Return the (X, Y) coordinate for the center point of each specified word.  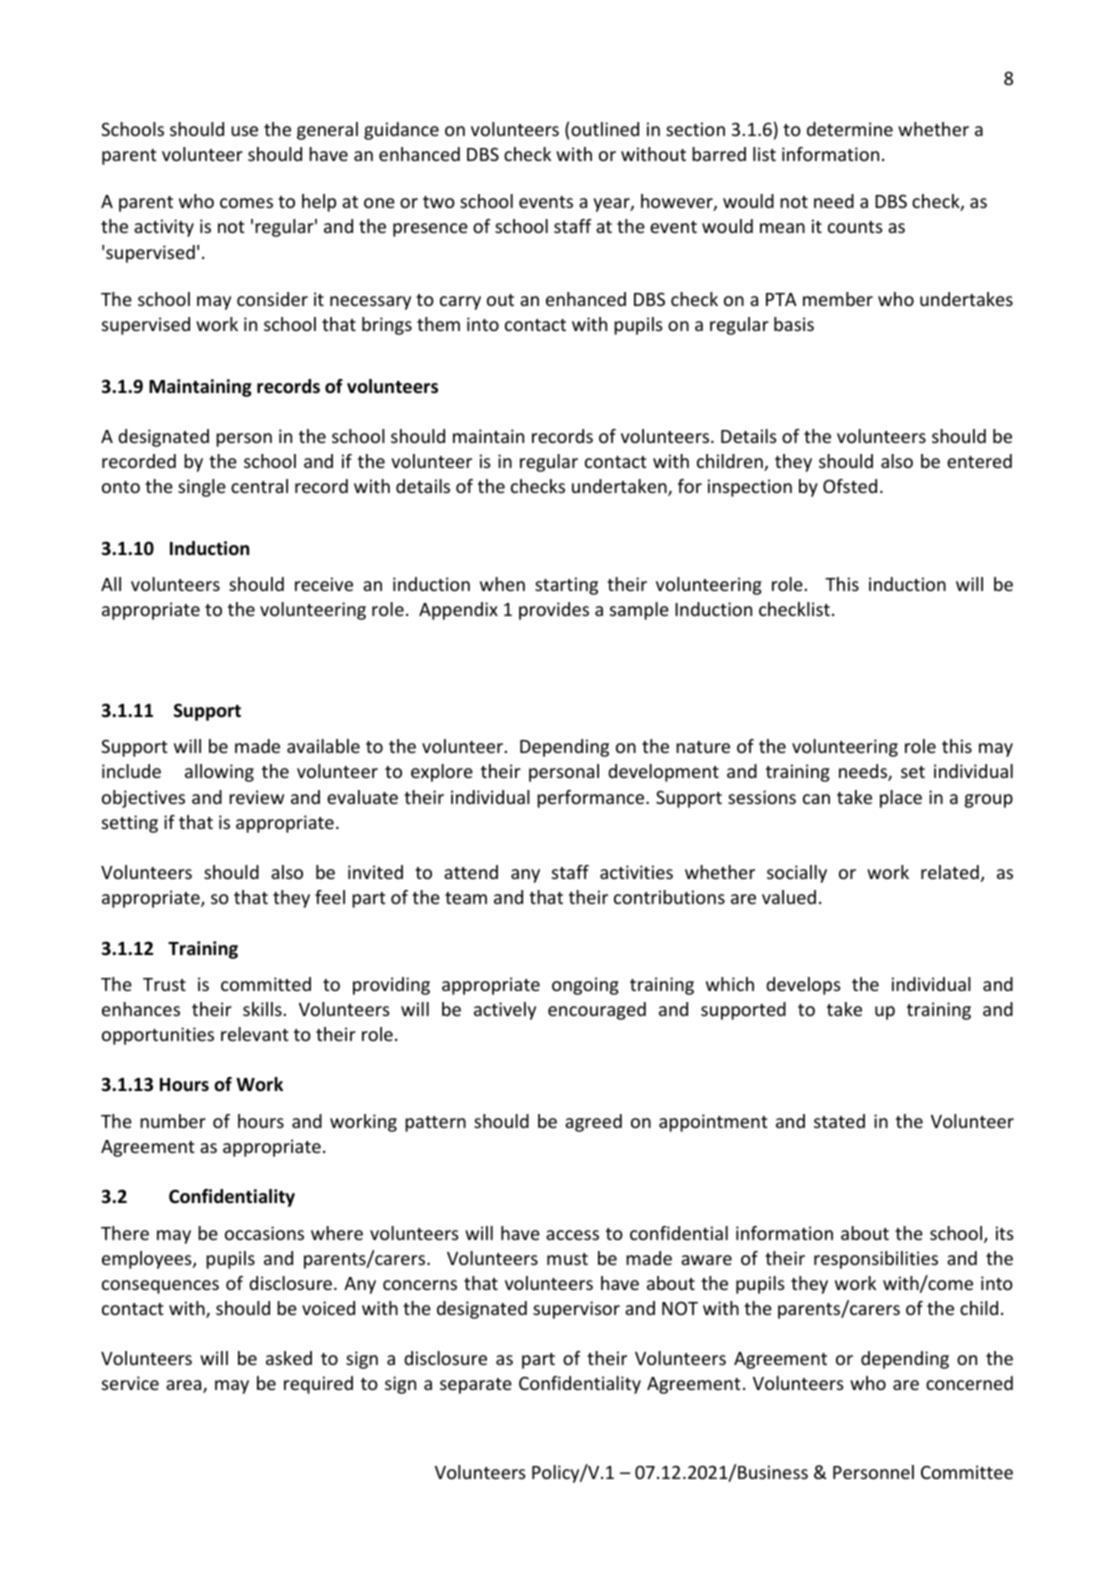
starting (566, 586)
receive (324, 584)
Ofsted (850, 486)
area (185, 1386)
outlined (605, 129)
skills (262, 1009)
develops (803, 986)
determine (850, 129)
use (244, 131)
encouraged (597, 1011)
